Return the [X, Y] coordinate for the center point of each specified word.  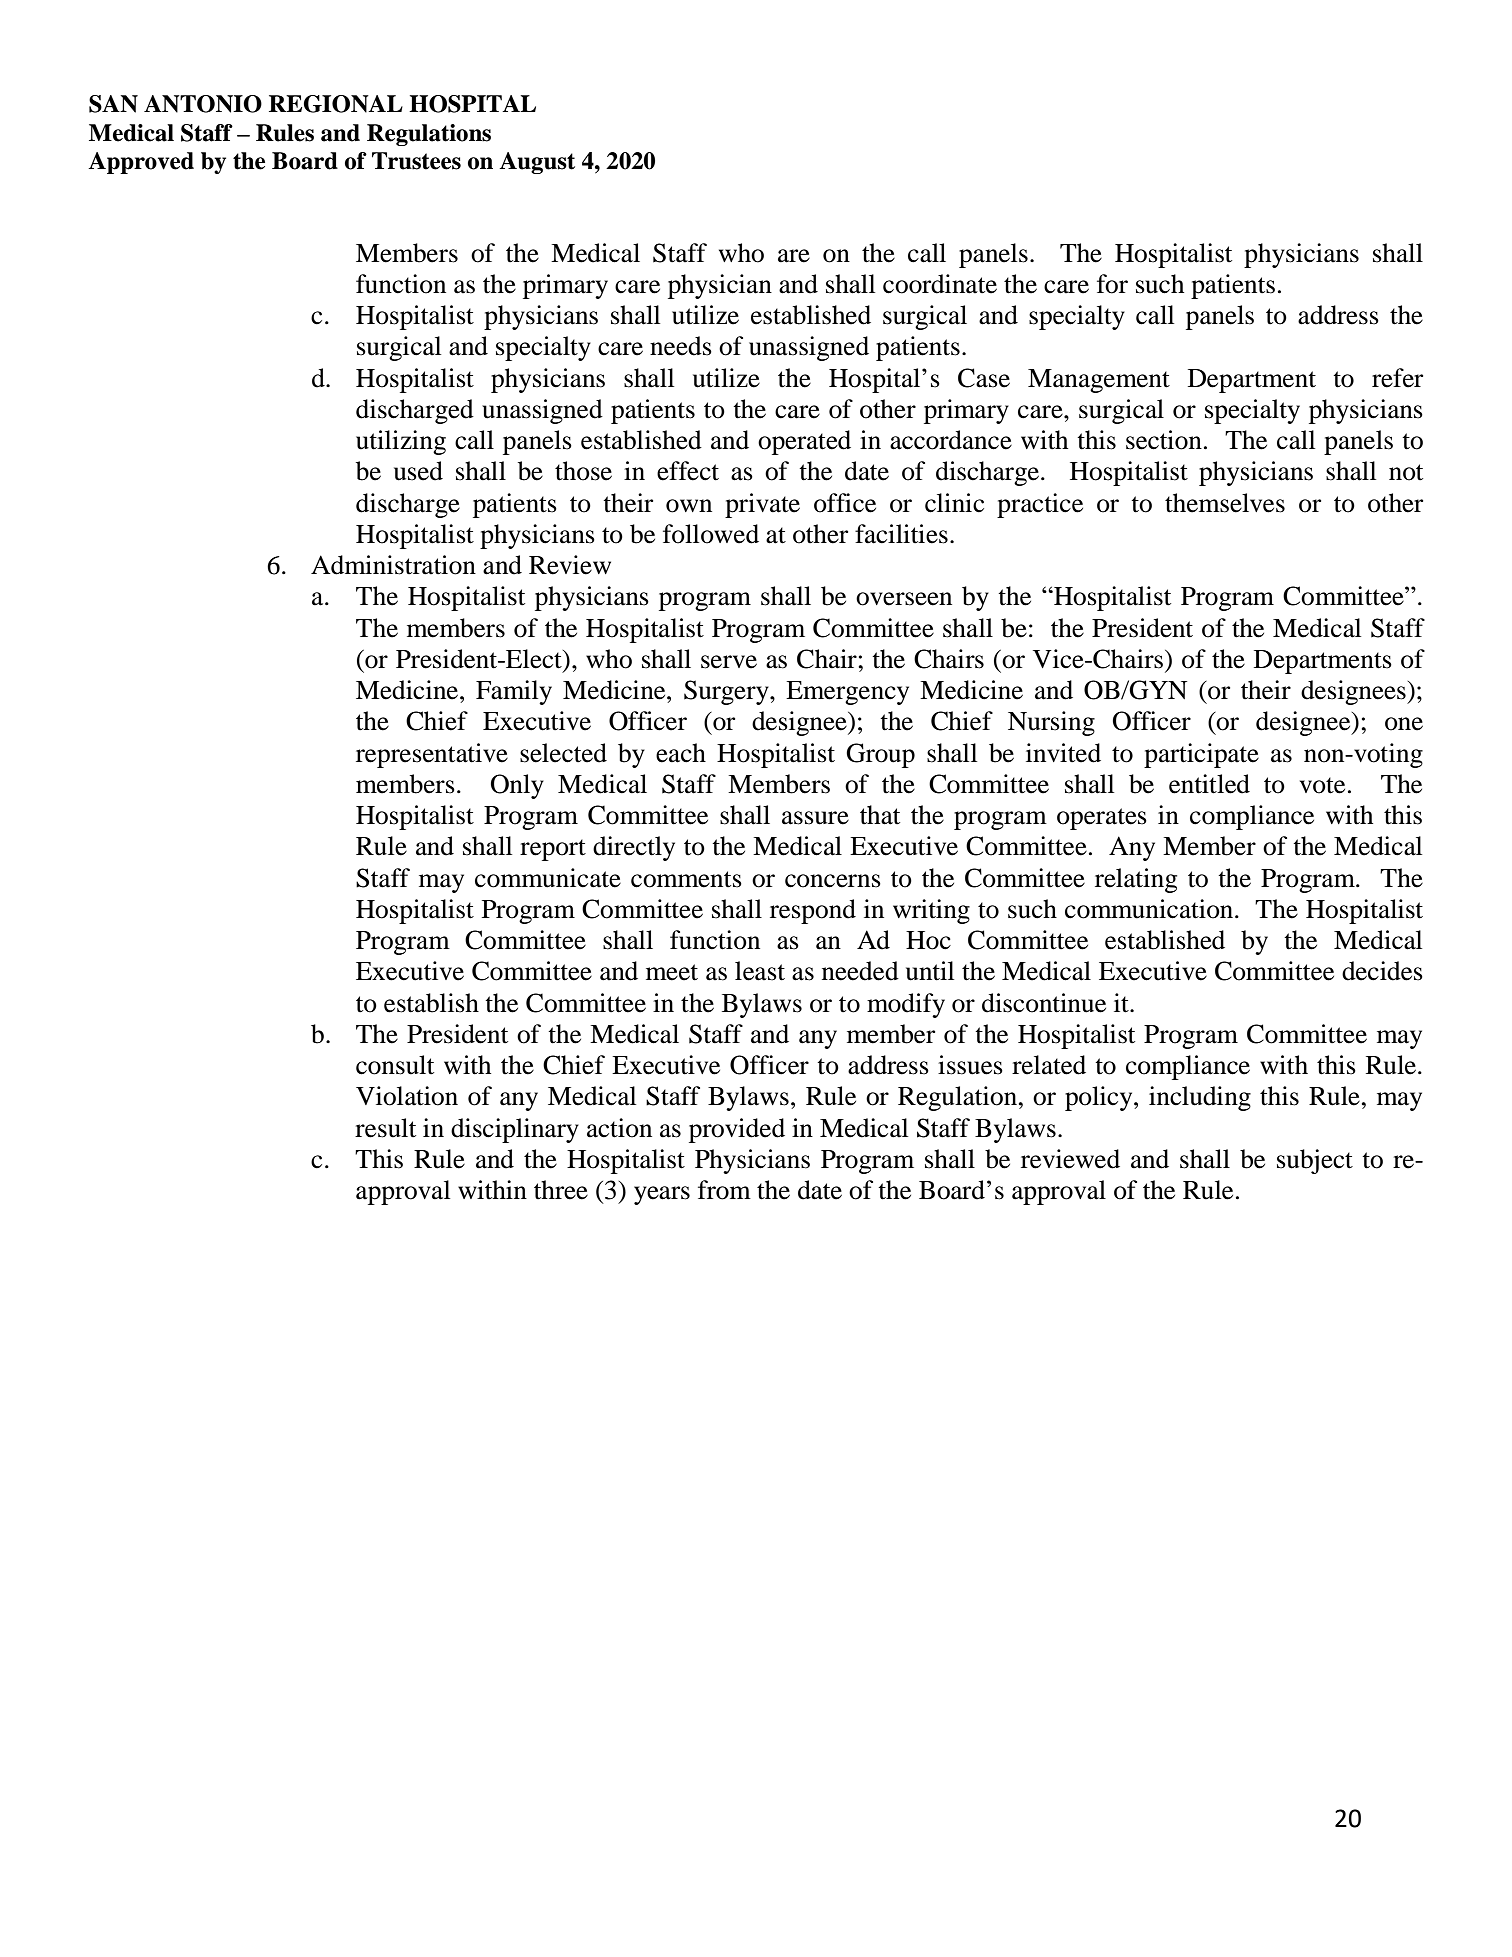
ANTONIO [203, 104]
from [724, 1190]
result [385, 1128]
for [1112, 284]
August [537, 163]
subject [1315, 1161]
